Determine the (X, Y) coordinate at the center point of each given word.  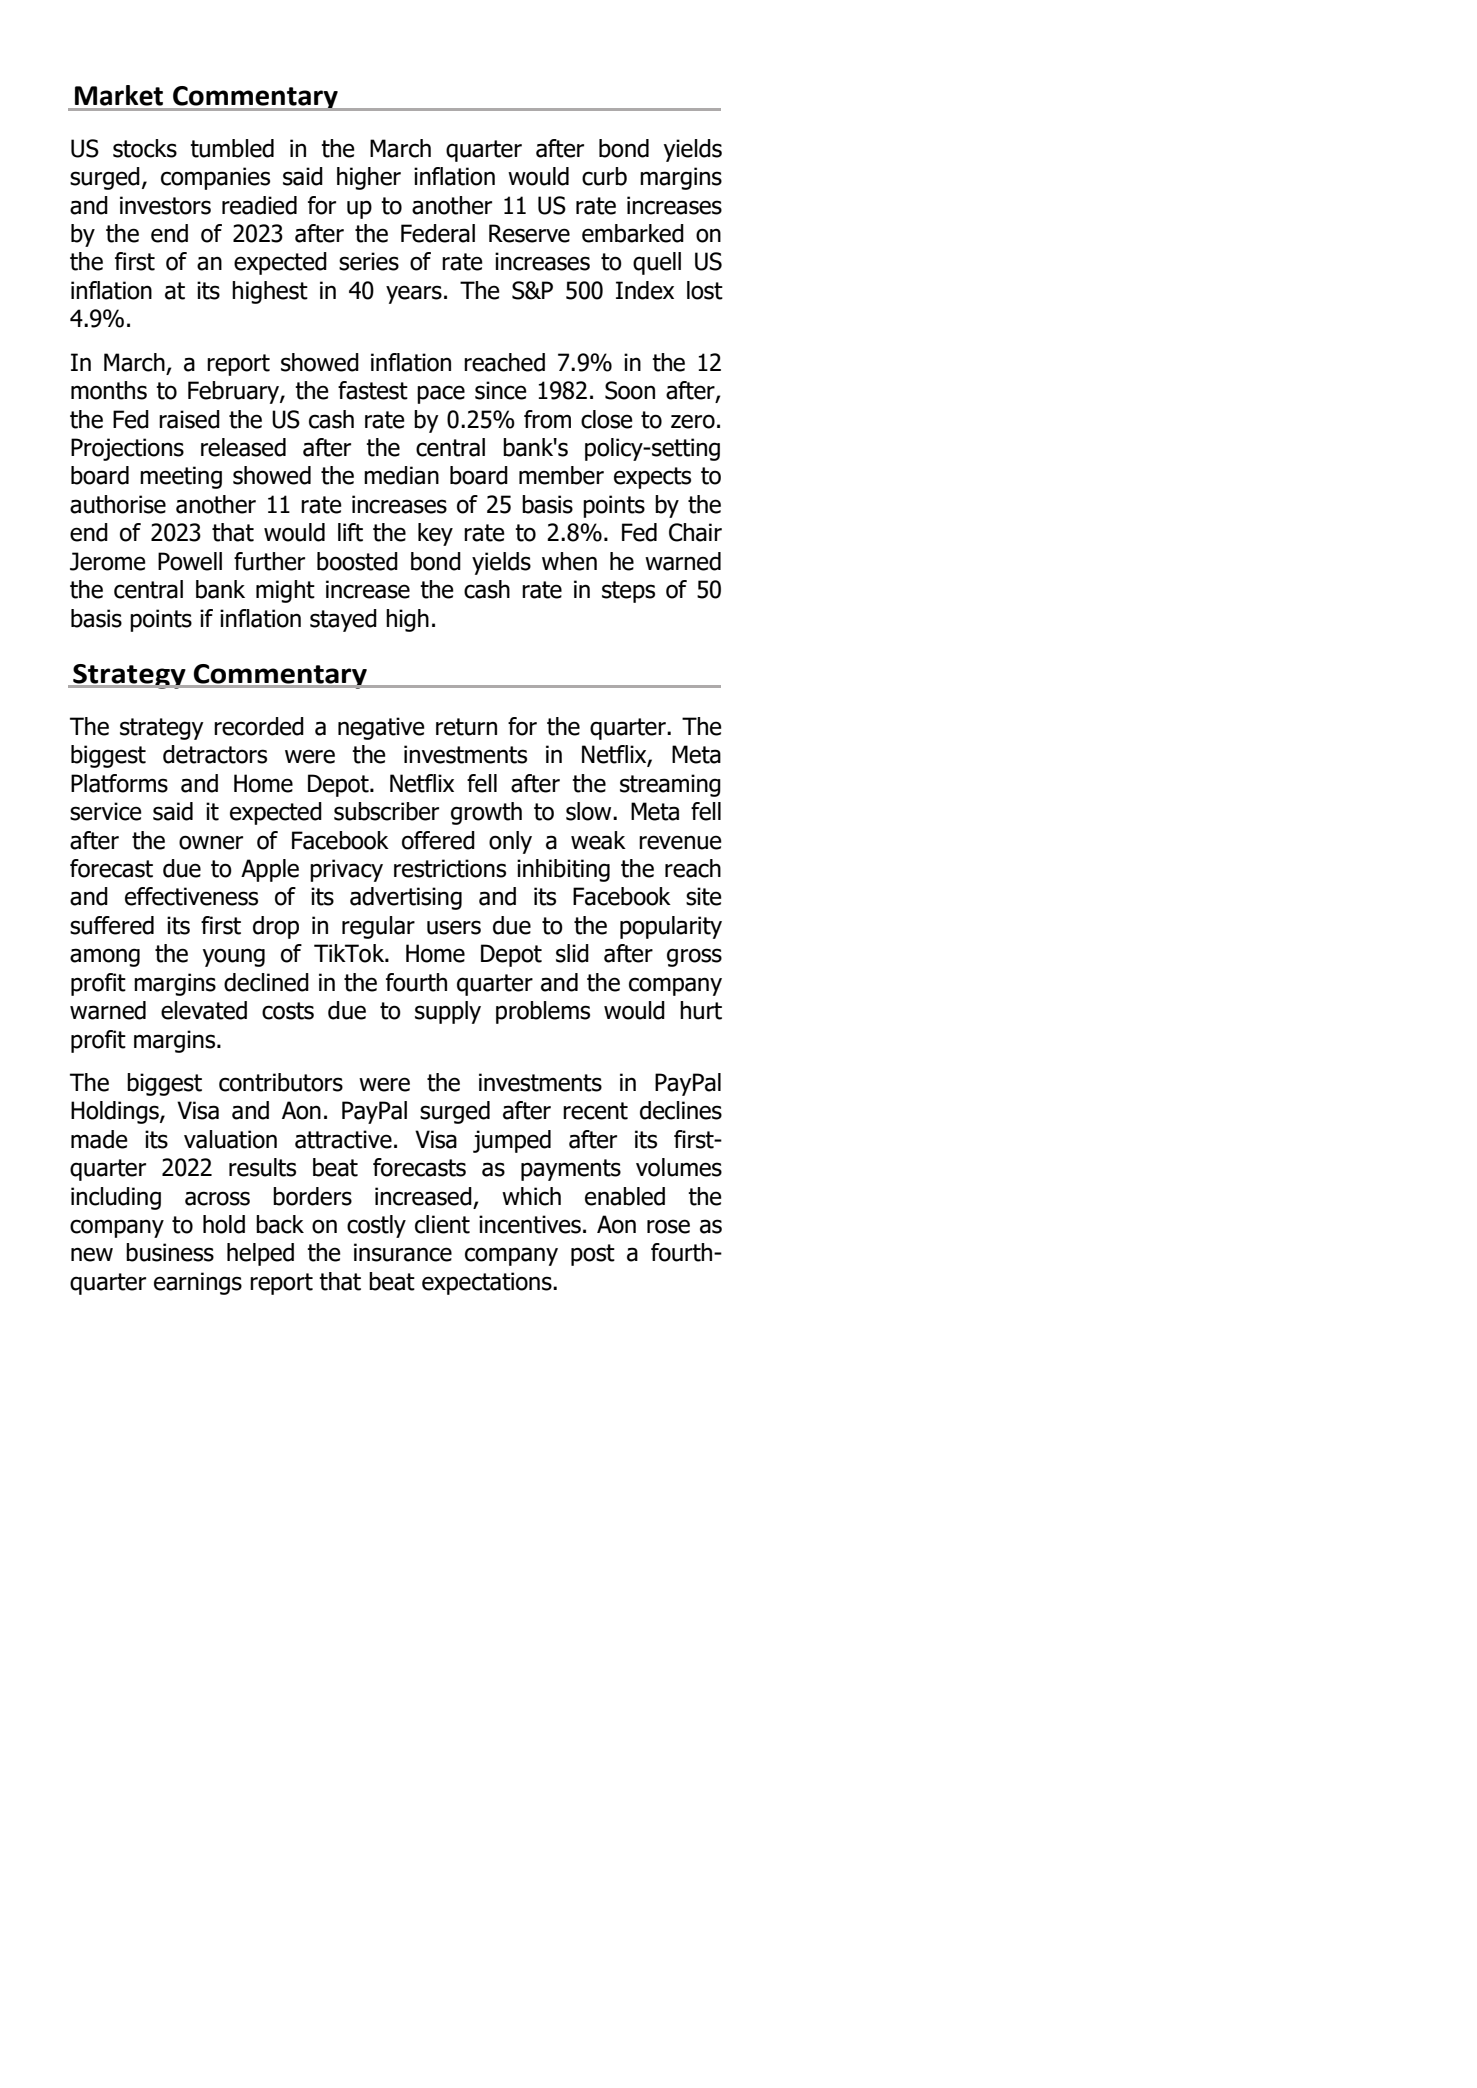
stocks (145, 148)
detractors (215, 754)
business (170, 1252)
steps (628, 592)
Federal (438, 233)
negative (381, 728)
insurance (403, 1252)
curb (604, 176)
